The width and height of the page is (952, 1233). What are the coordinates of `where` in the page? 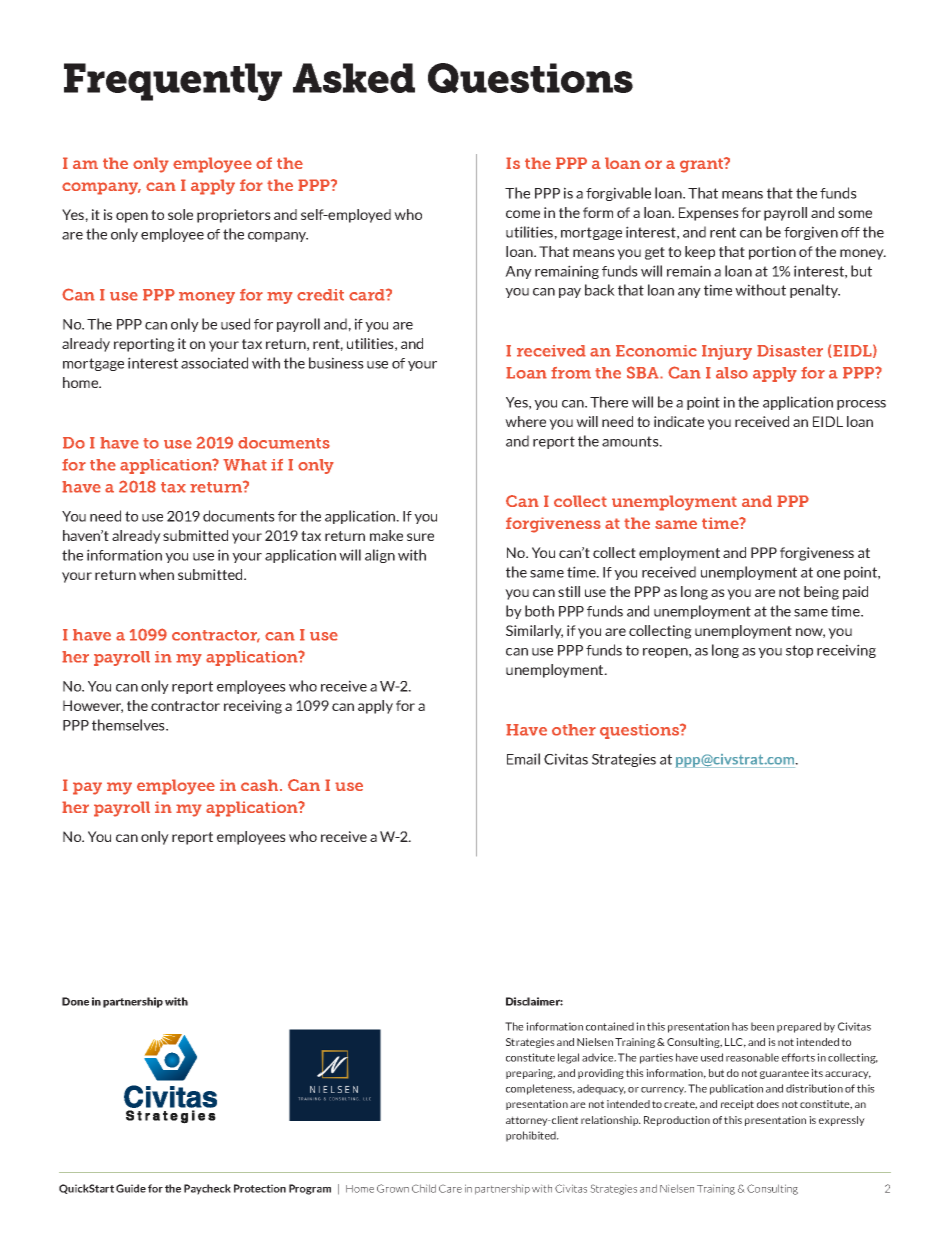 It's located at (525, 421).
